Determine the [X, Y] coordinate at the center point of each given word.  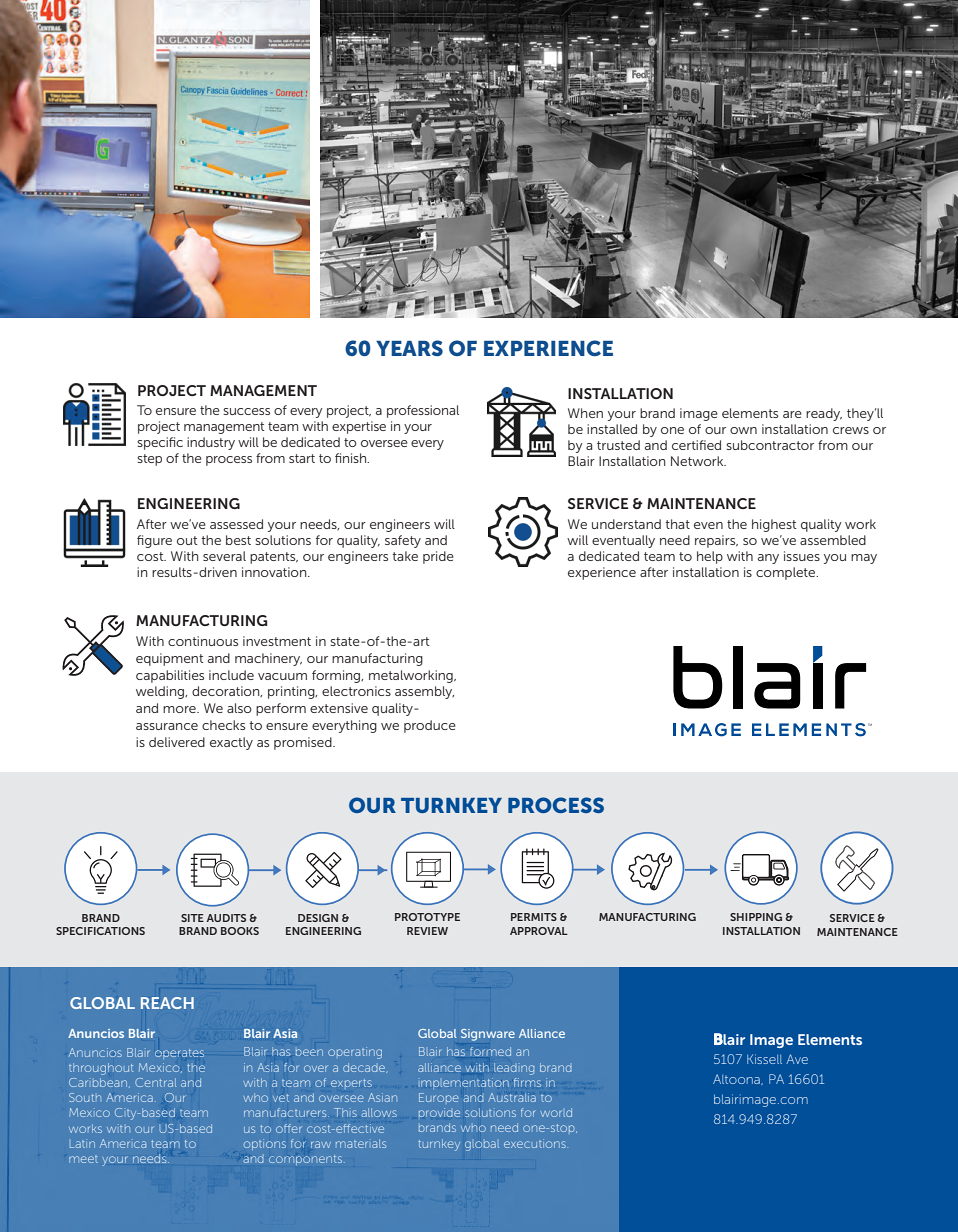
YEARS [409, 348]
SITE [192, 918]
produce [430, 726]
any [768, 559]
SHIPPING [756, 917]
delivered [177, 742]
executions [536, 1143]
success [246, 411]
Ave [797, 1059]
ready [824, 414]
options [265, 1144]
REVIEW [427, 931]
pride [438, 557]
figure [154, 541]
